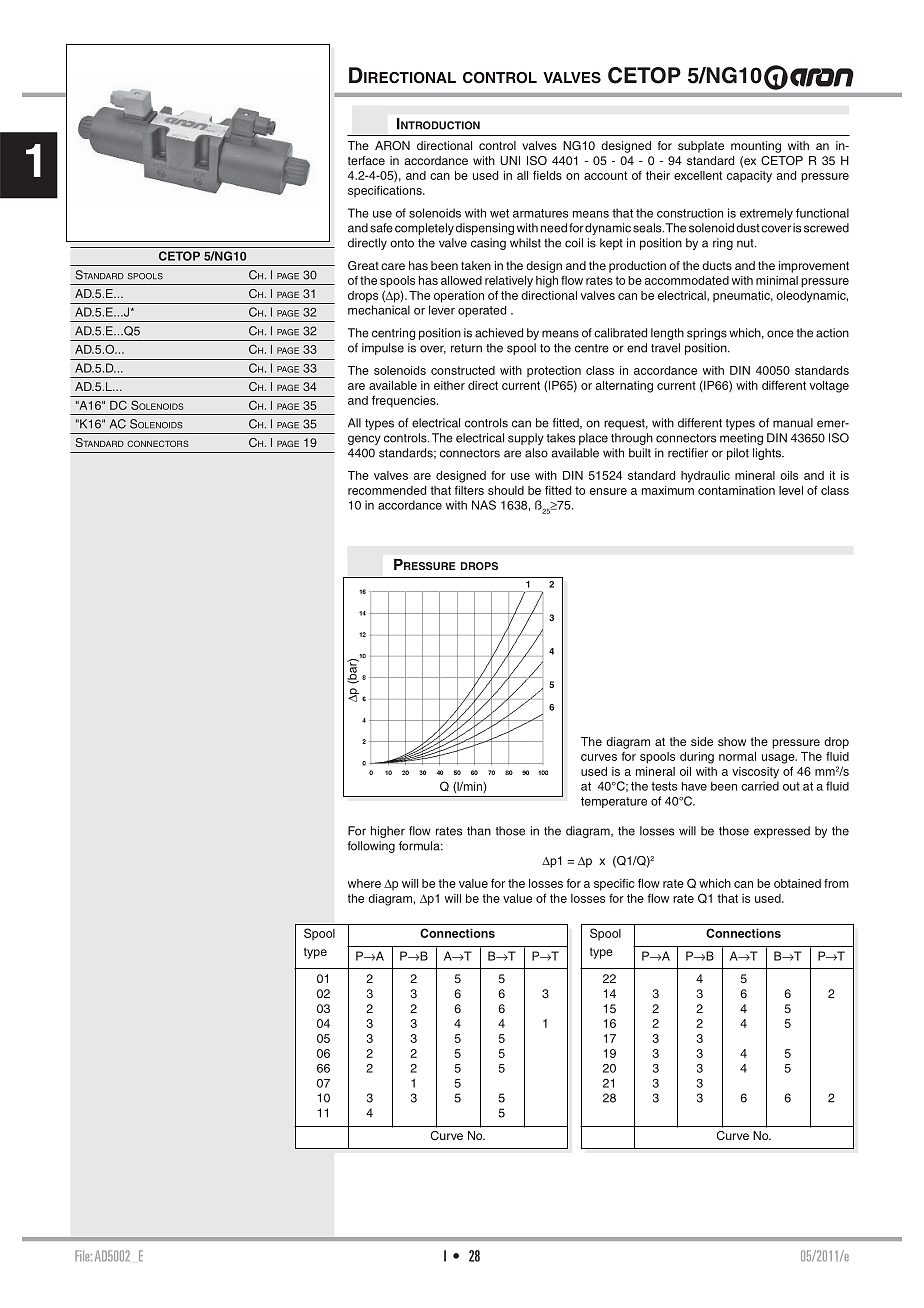  What do you see at coordinates (749, 177) in the image?
I see `capacity` at bounding box center [749, 177].
